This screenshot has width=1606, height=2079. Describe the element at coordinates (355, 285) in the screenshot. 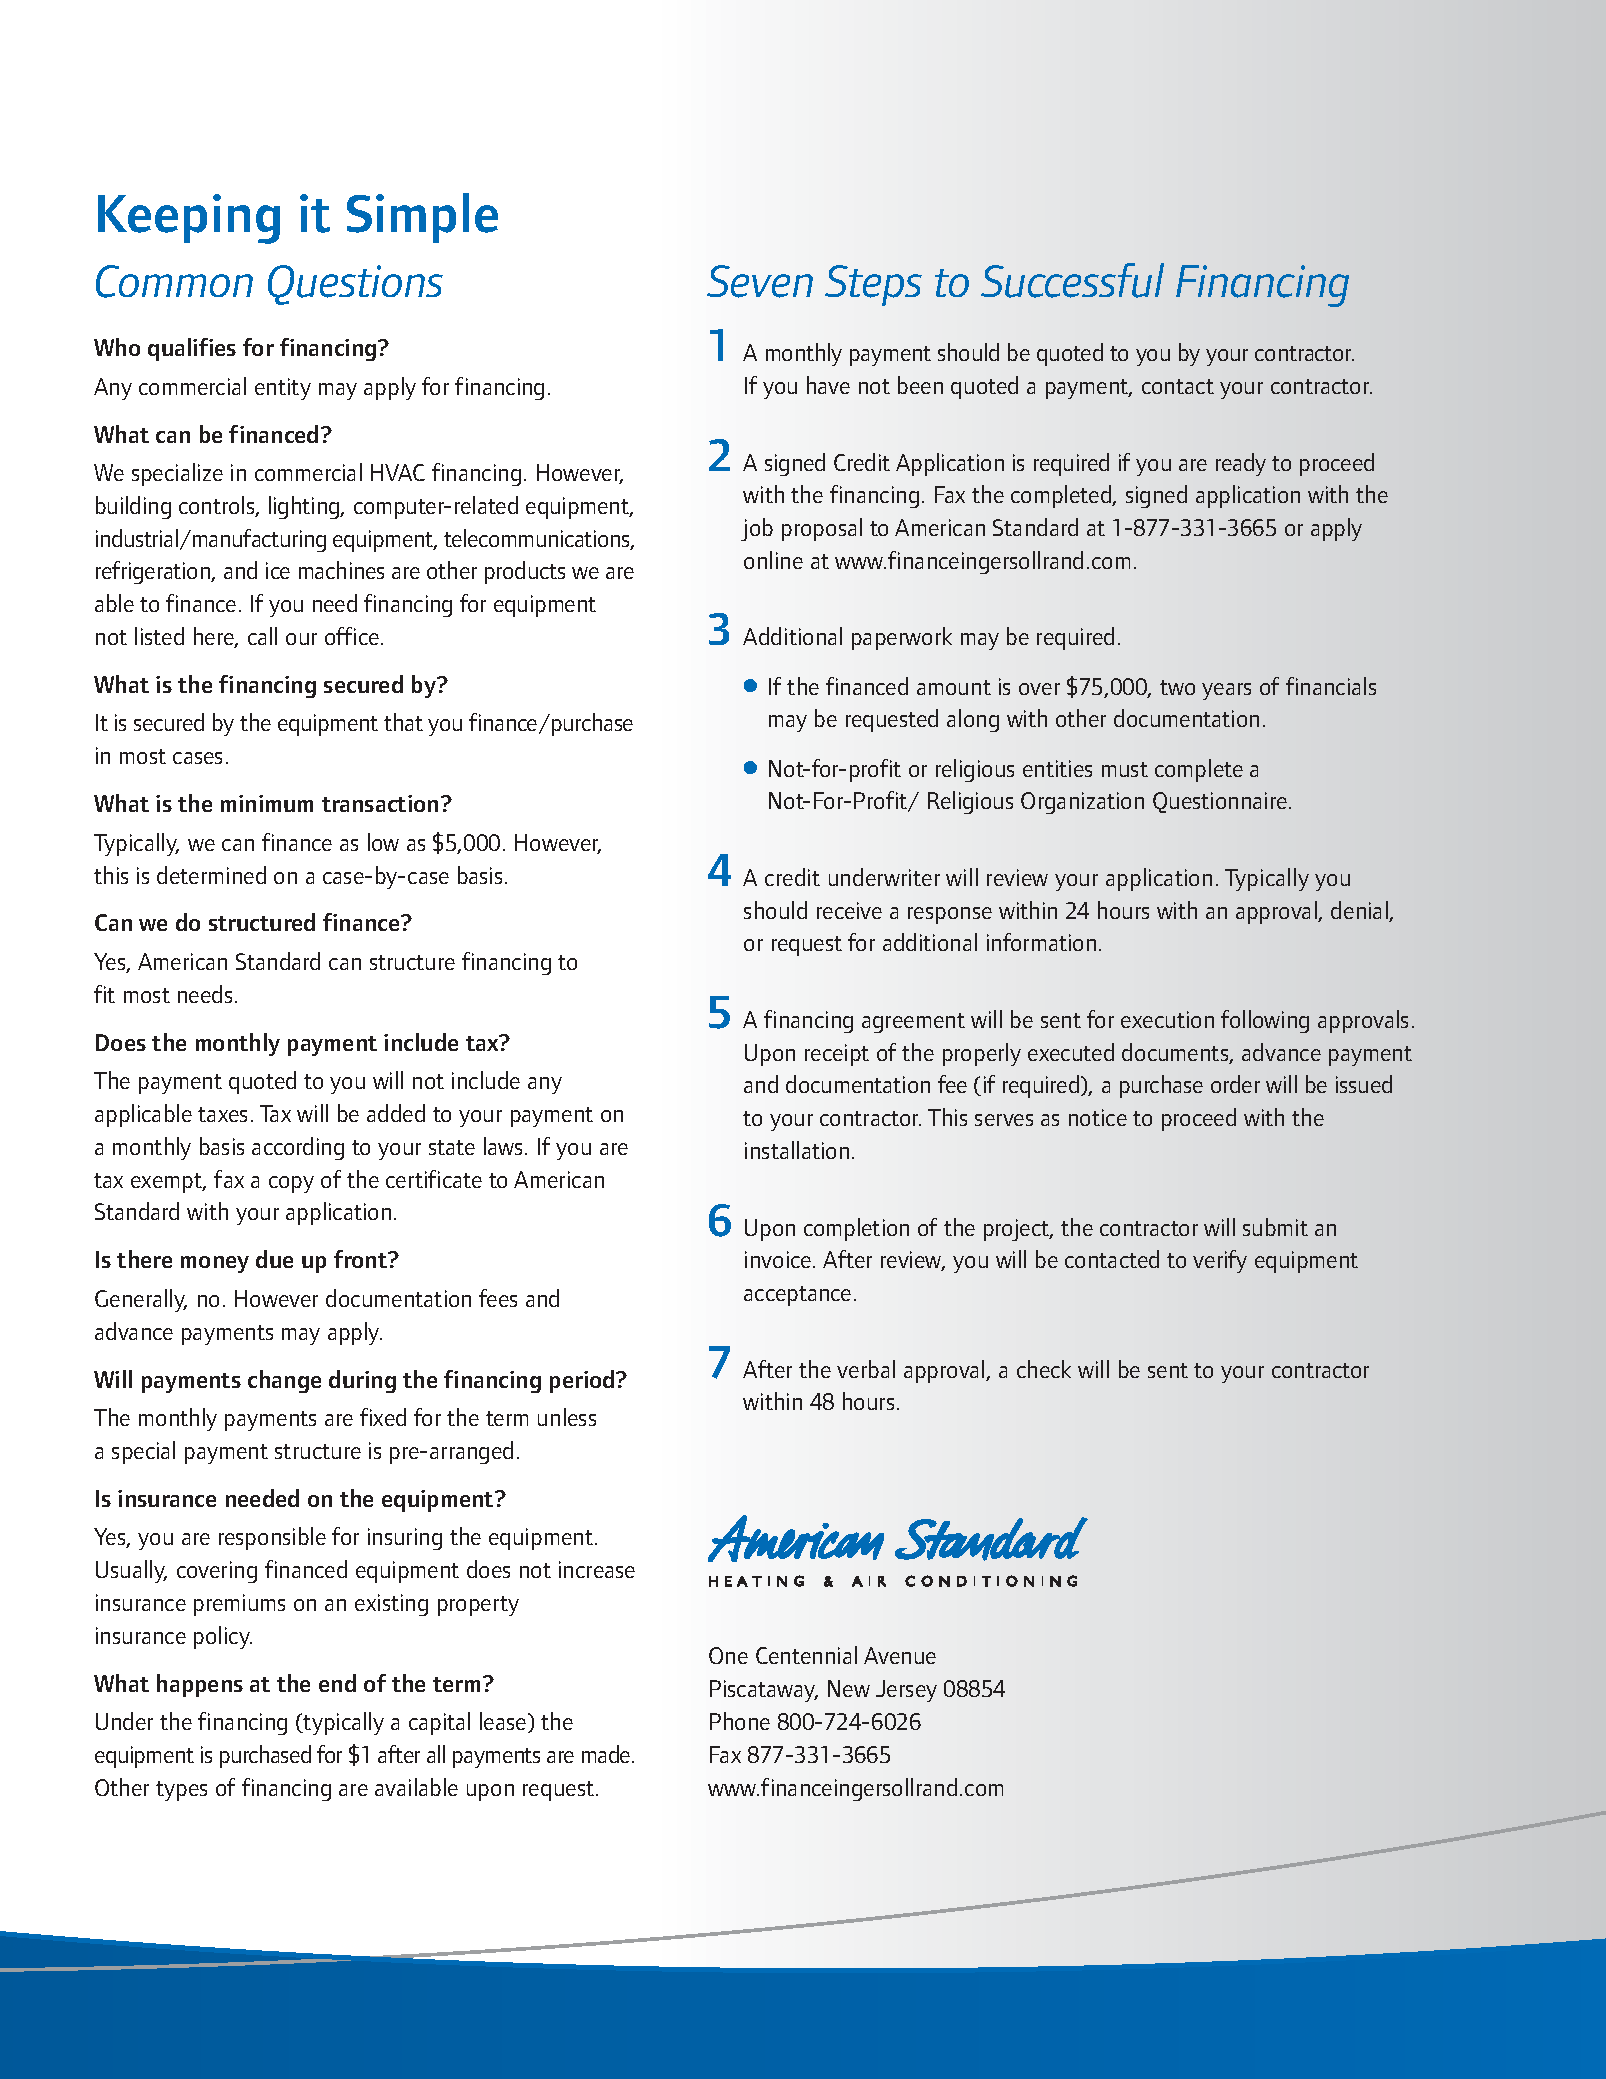

I see `Questions` at that location.
